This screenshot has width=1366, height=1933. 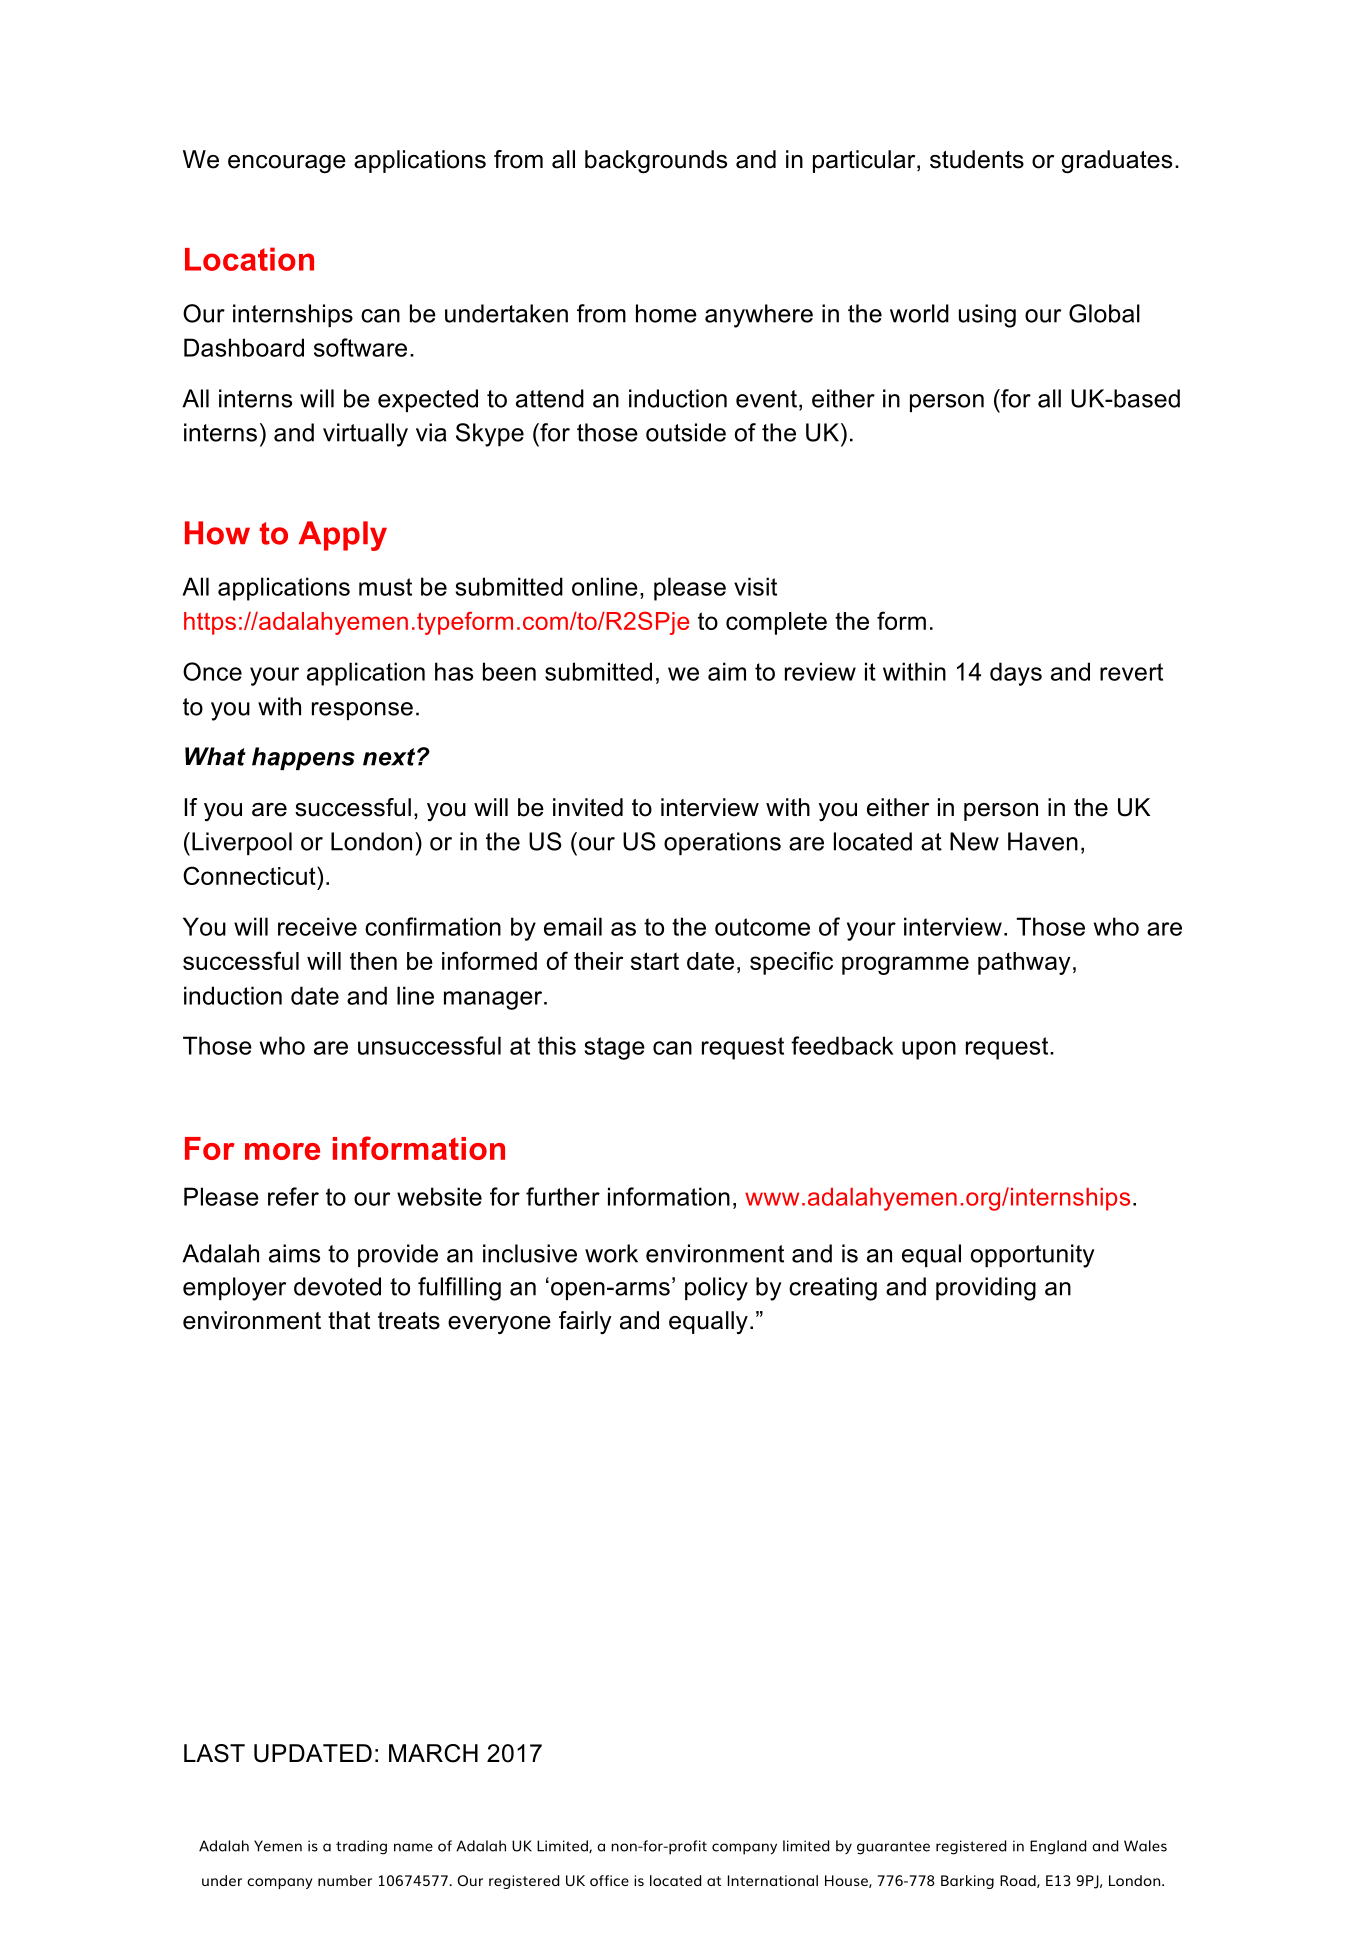 I want to click on work, so click(x=611, y=1253).
